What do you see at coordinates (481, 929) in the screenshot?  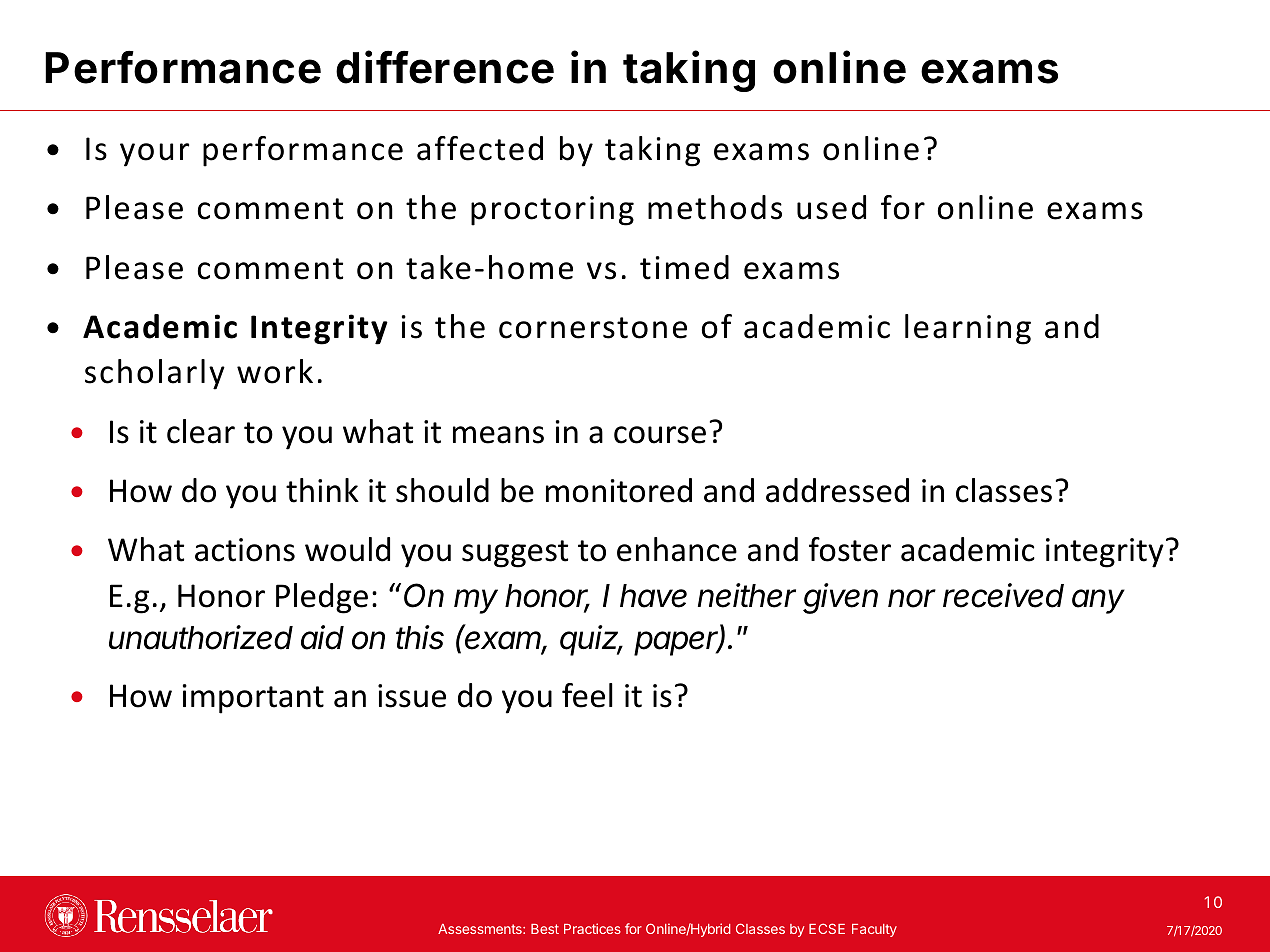 I see `Assessments` at bounding box center [481, 929].
